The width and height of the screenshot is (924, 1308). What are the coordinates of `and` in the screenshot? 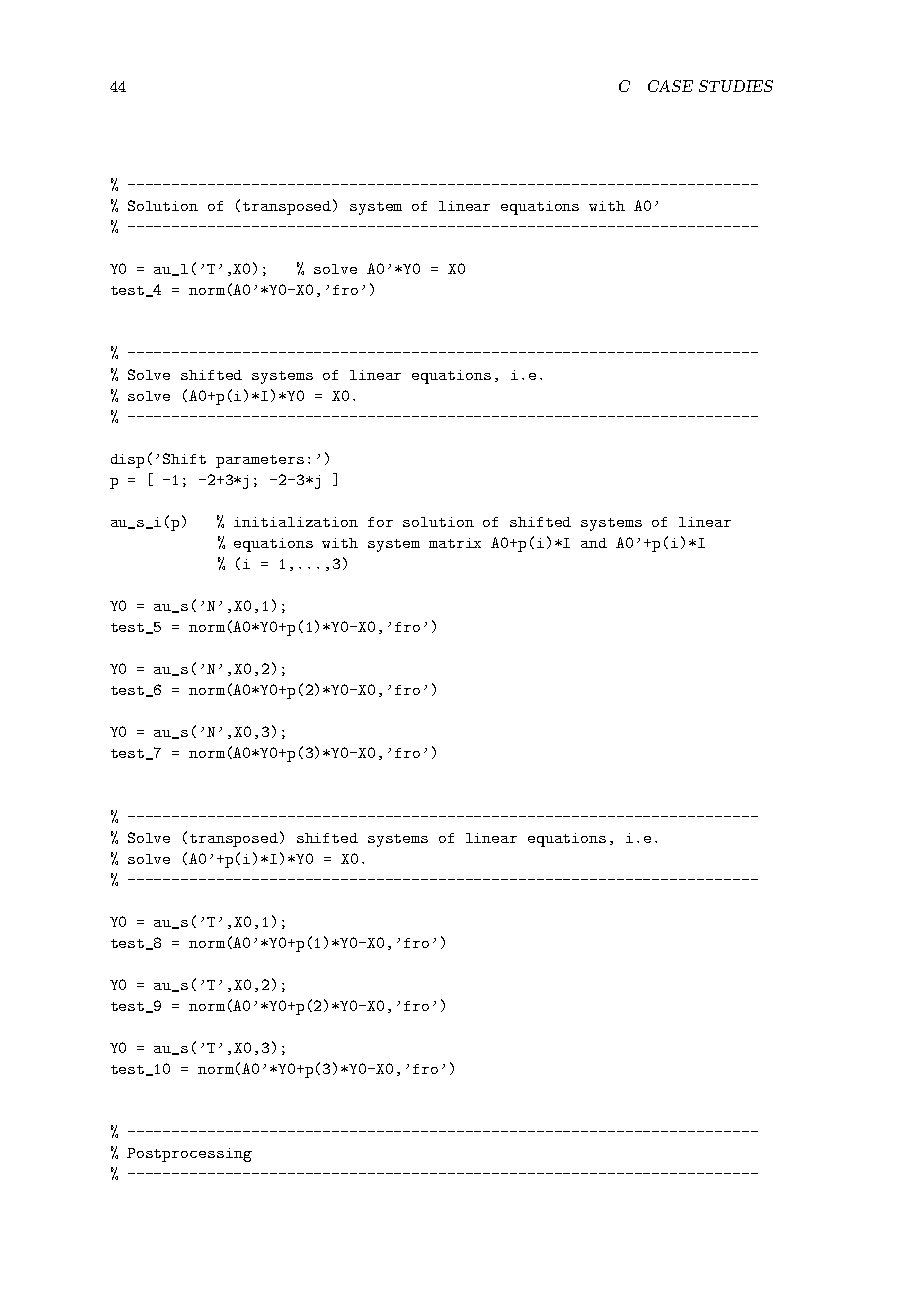 It's located at (594, 543).
